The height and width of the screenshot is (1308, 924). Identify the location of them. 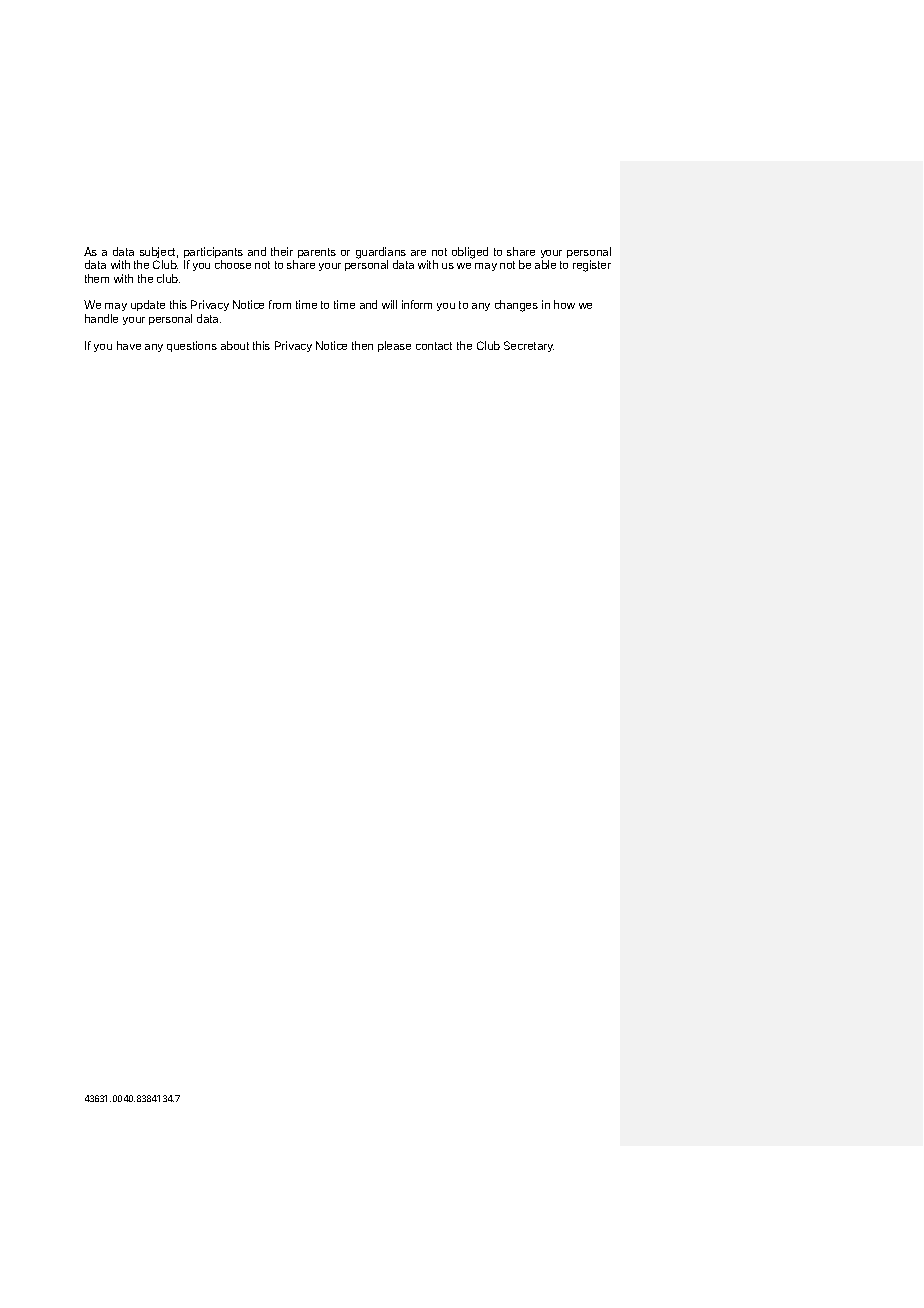
(97, 278).
